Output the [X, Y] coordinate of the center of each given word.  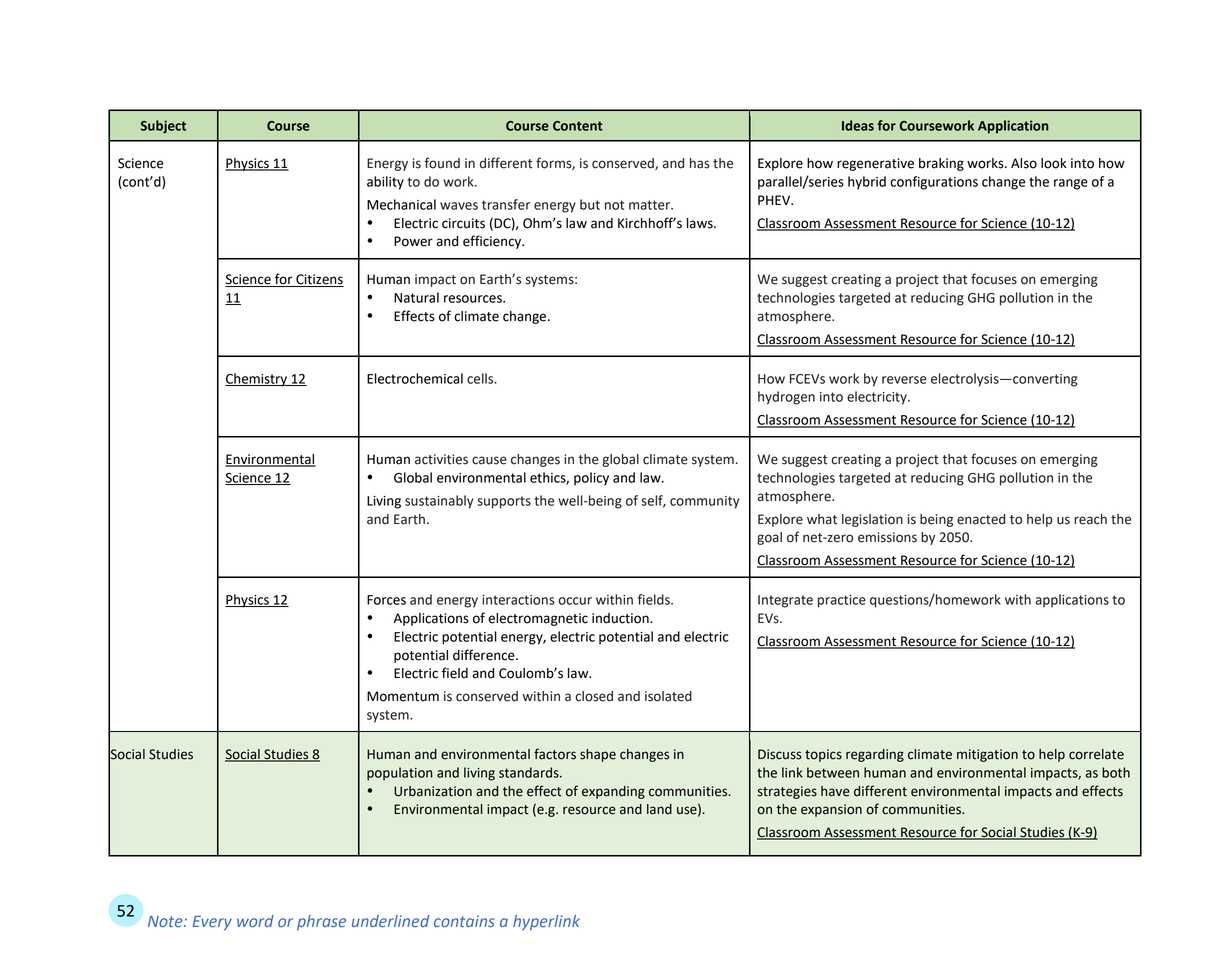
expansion [831, 810]
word [255, 921]
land [659, 809]
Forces [386, 600]
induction [621, 618]
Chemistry [257, 380]
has [700, 163]
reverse [904, 380]
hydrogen [786, 398]
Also [1024, 163]
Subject [163, 127]
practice [842, 601]
